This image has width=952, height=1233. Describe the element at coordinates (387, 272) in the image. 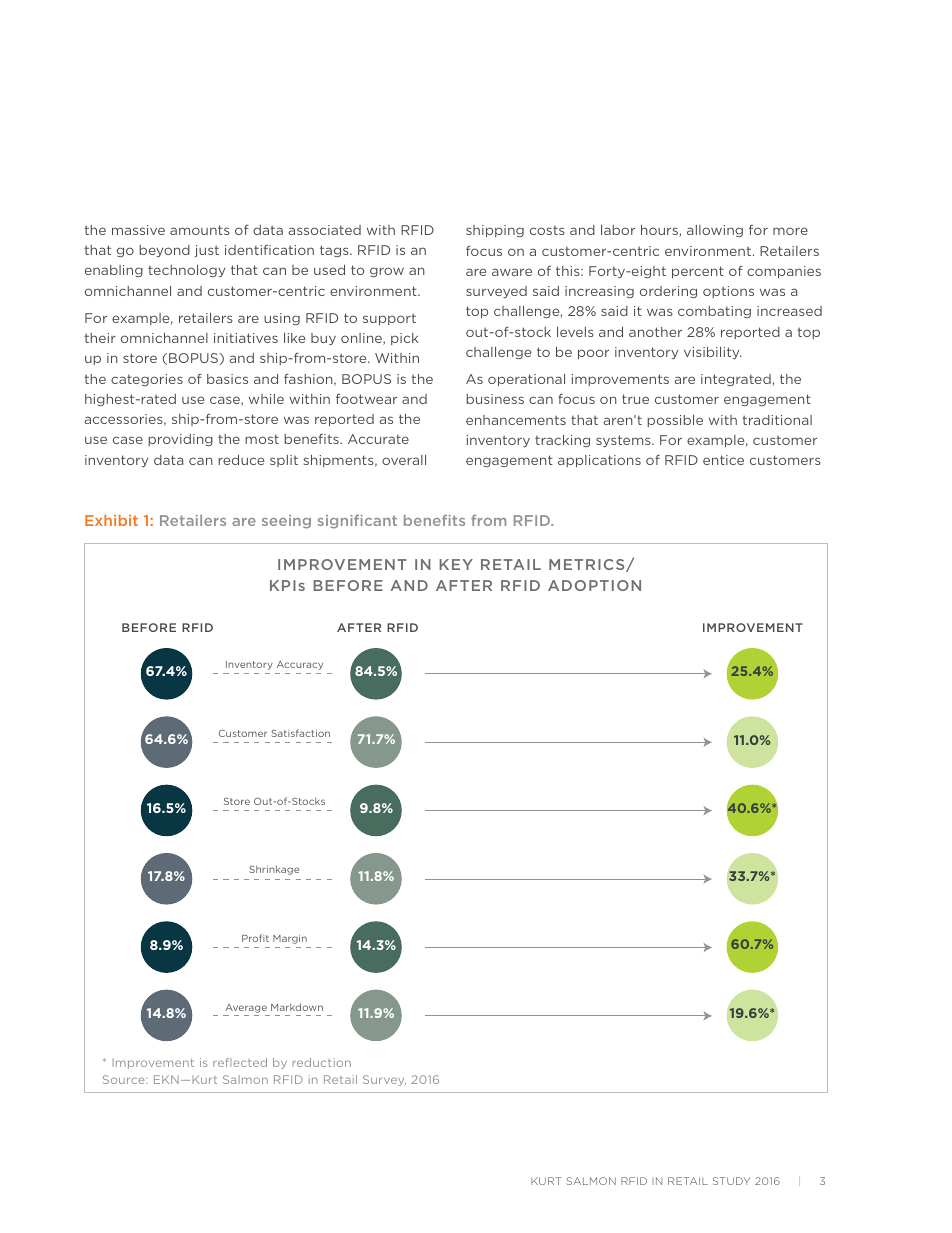

I see `grow` at that location.
